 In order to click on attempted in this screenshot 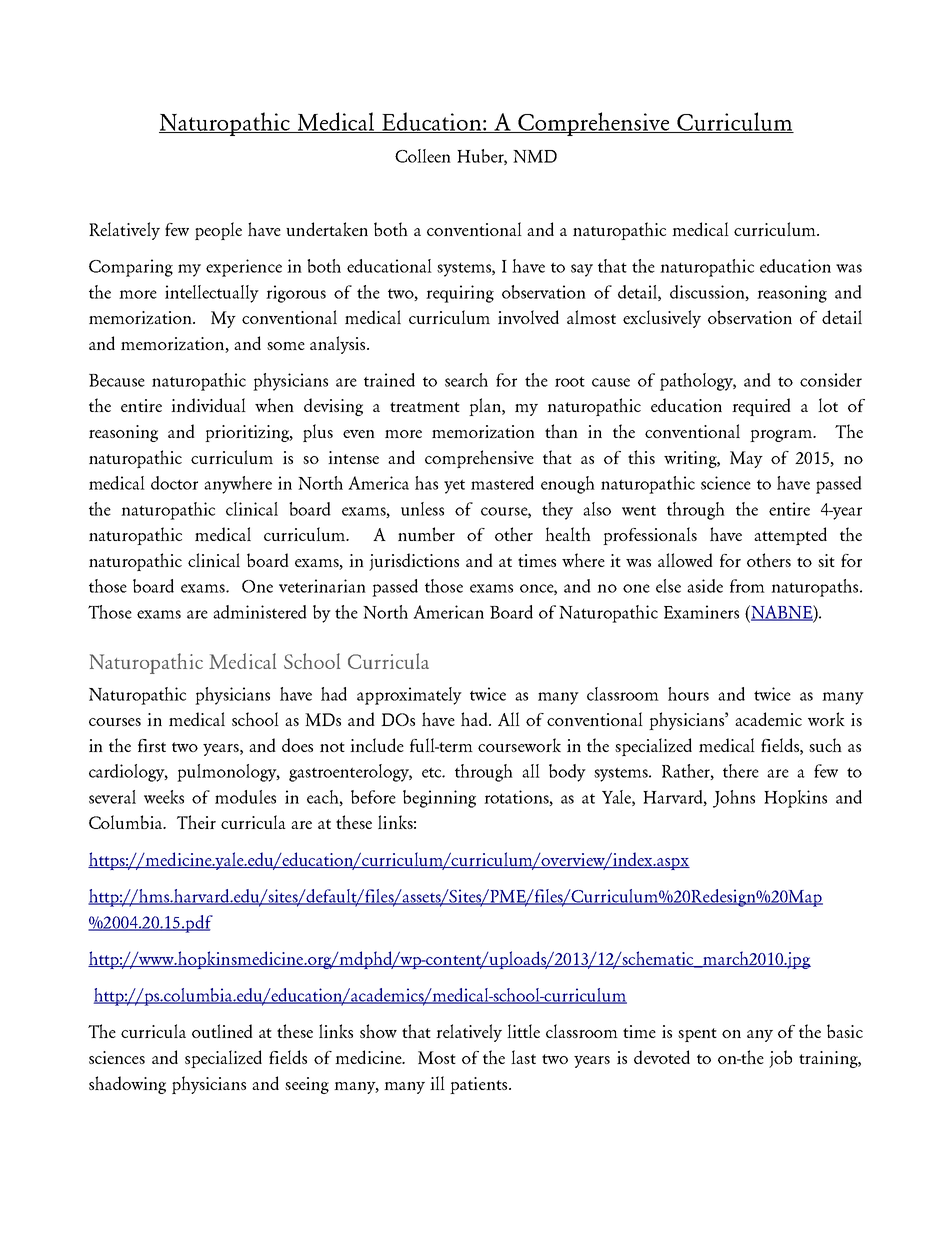, I will do `click(790, 536)`.
